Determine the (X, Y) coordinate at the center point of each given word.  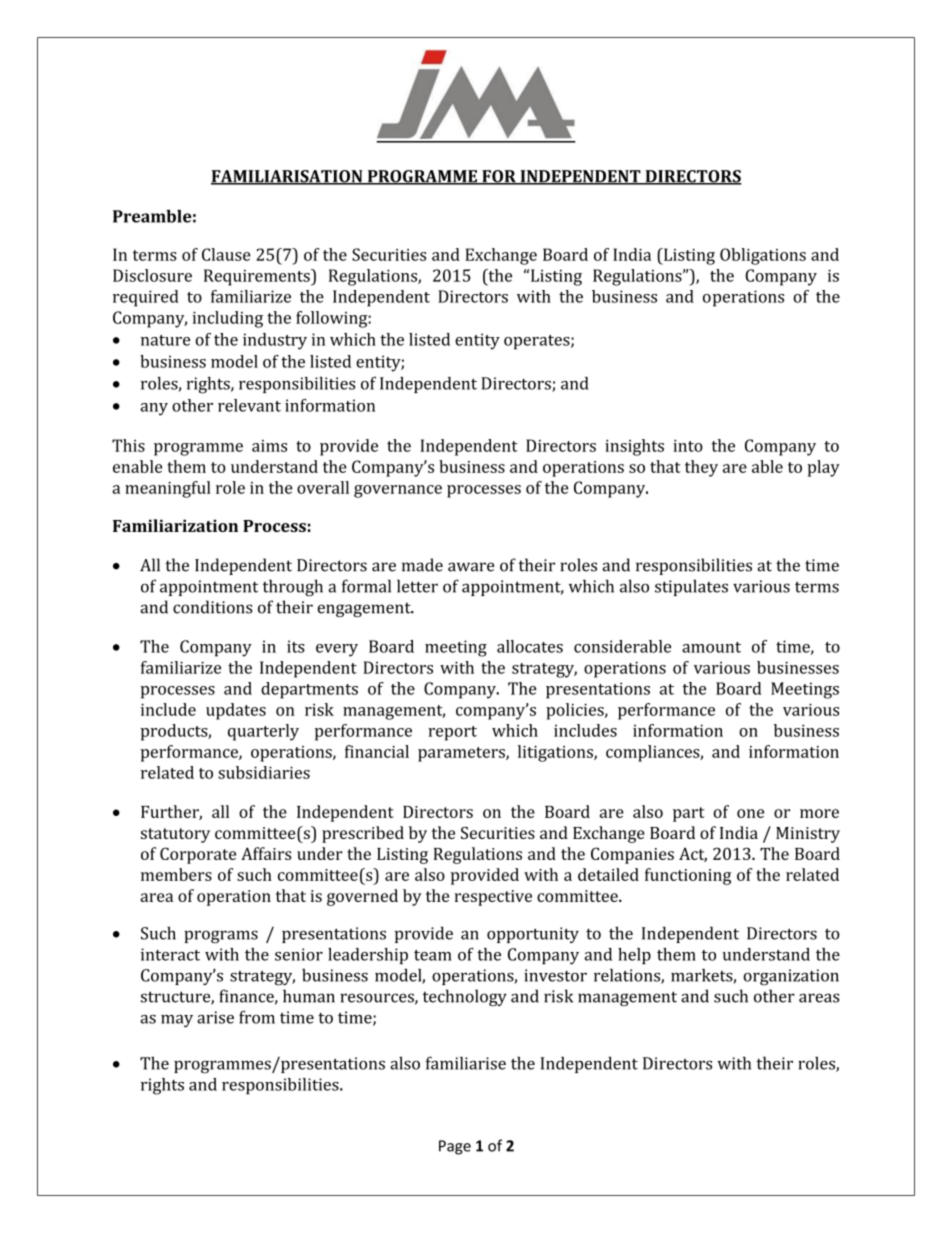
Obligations (763, 256)
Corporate (198, 855)
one (750, 813)
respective (493, 898)
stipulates (691, 587)
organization (791, 977)
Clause (226, 254)
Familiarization (175, 525)
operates (538, 342)
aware (471, 567)
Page (455, 1147)
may (177, 1021)
